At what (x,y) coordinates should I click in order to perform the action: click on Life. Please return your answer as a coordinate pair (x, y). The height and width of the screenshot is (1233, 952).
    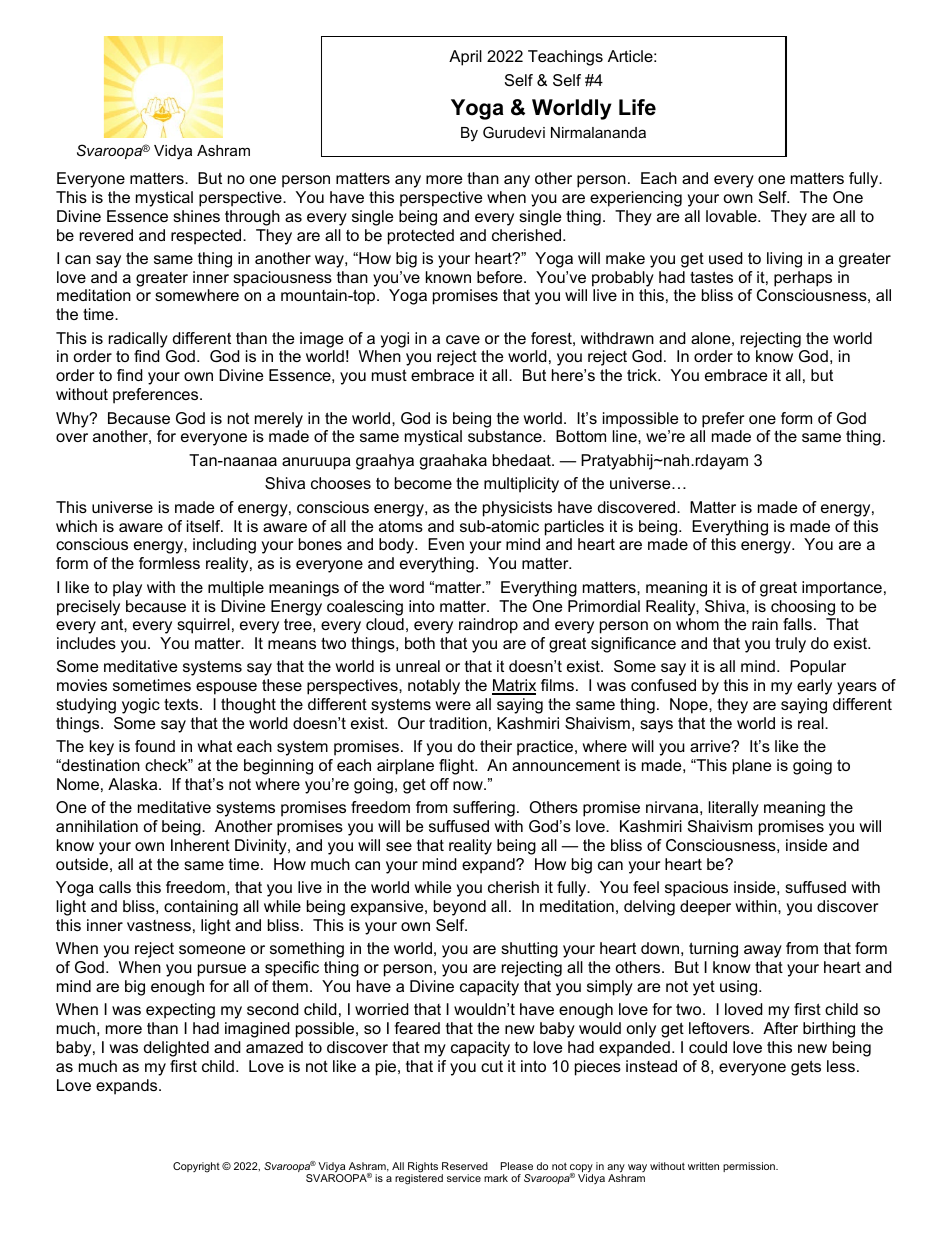
    Looking at the image, I should click on (637, 107).
